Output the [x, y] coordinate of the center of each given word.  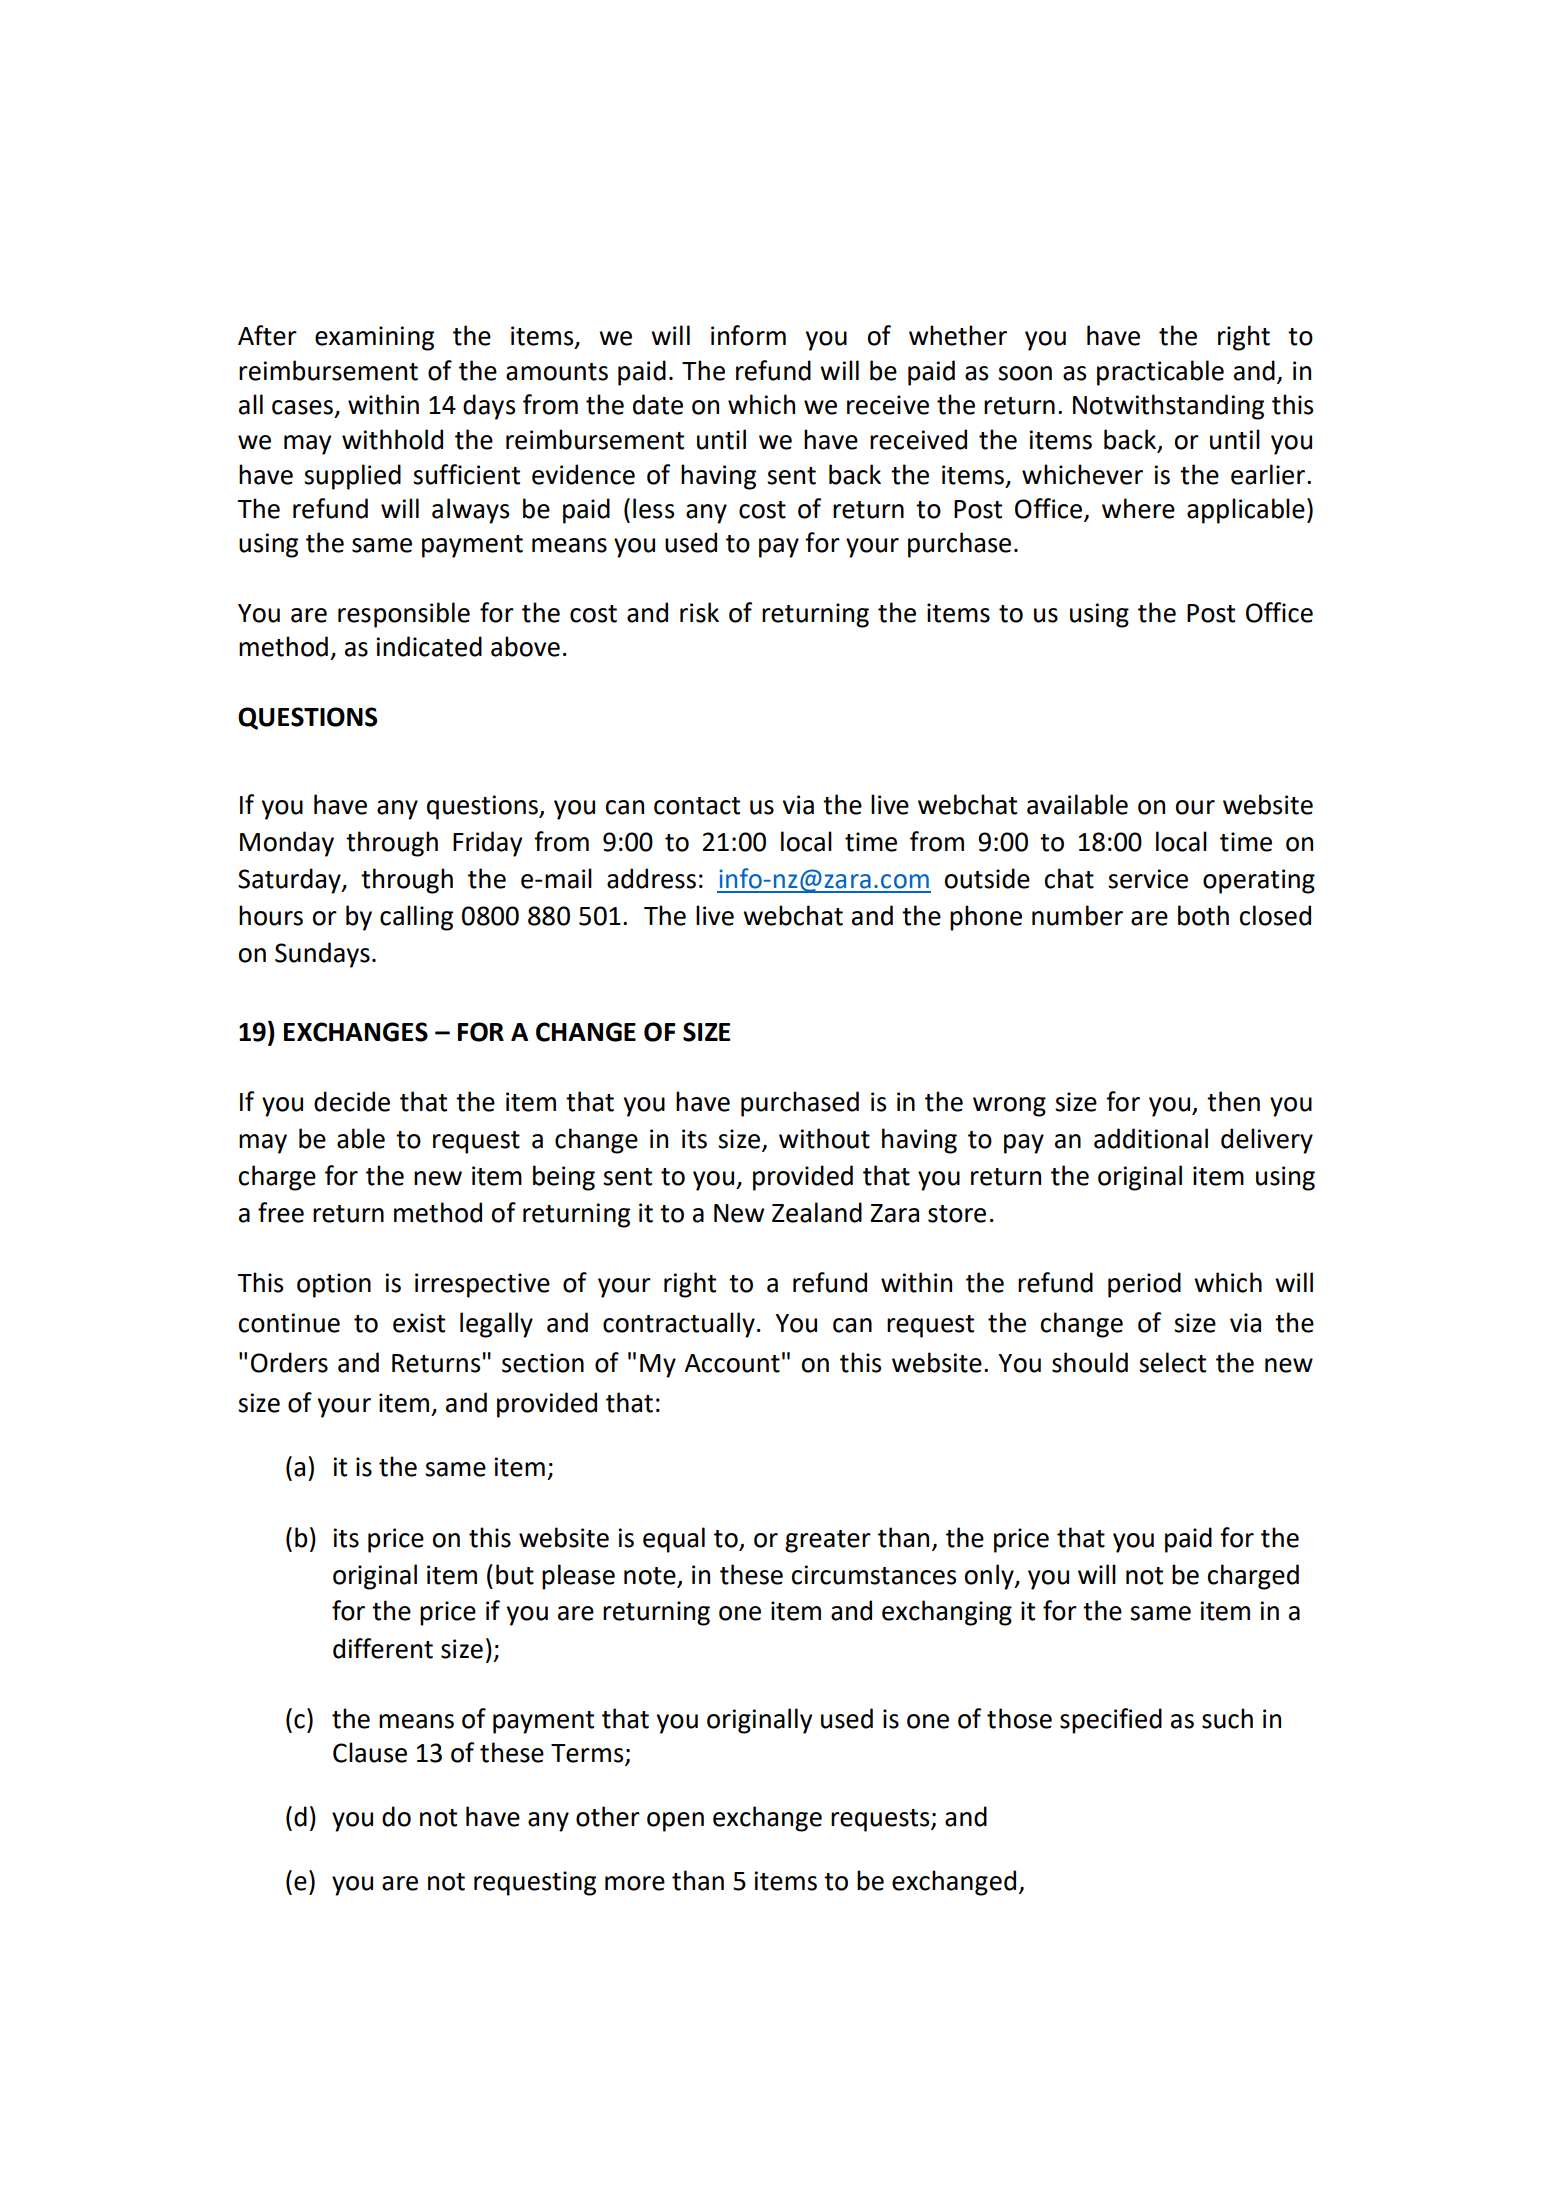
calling [416, 918]
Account [732, 1363]
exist [419, 1323]
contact [697, 806]
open [675, 1822]
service [1148, 879]
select [1172, 1362]
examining [374, 338]
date [658, 404]
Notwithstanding [1168, 407]
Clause [370, 1752]
